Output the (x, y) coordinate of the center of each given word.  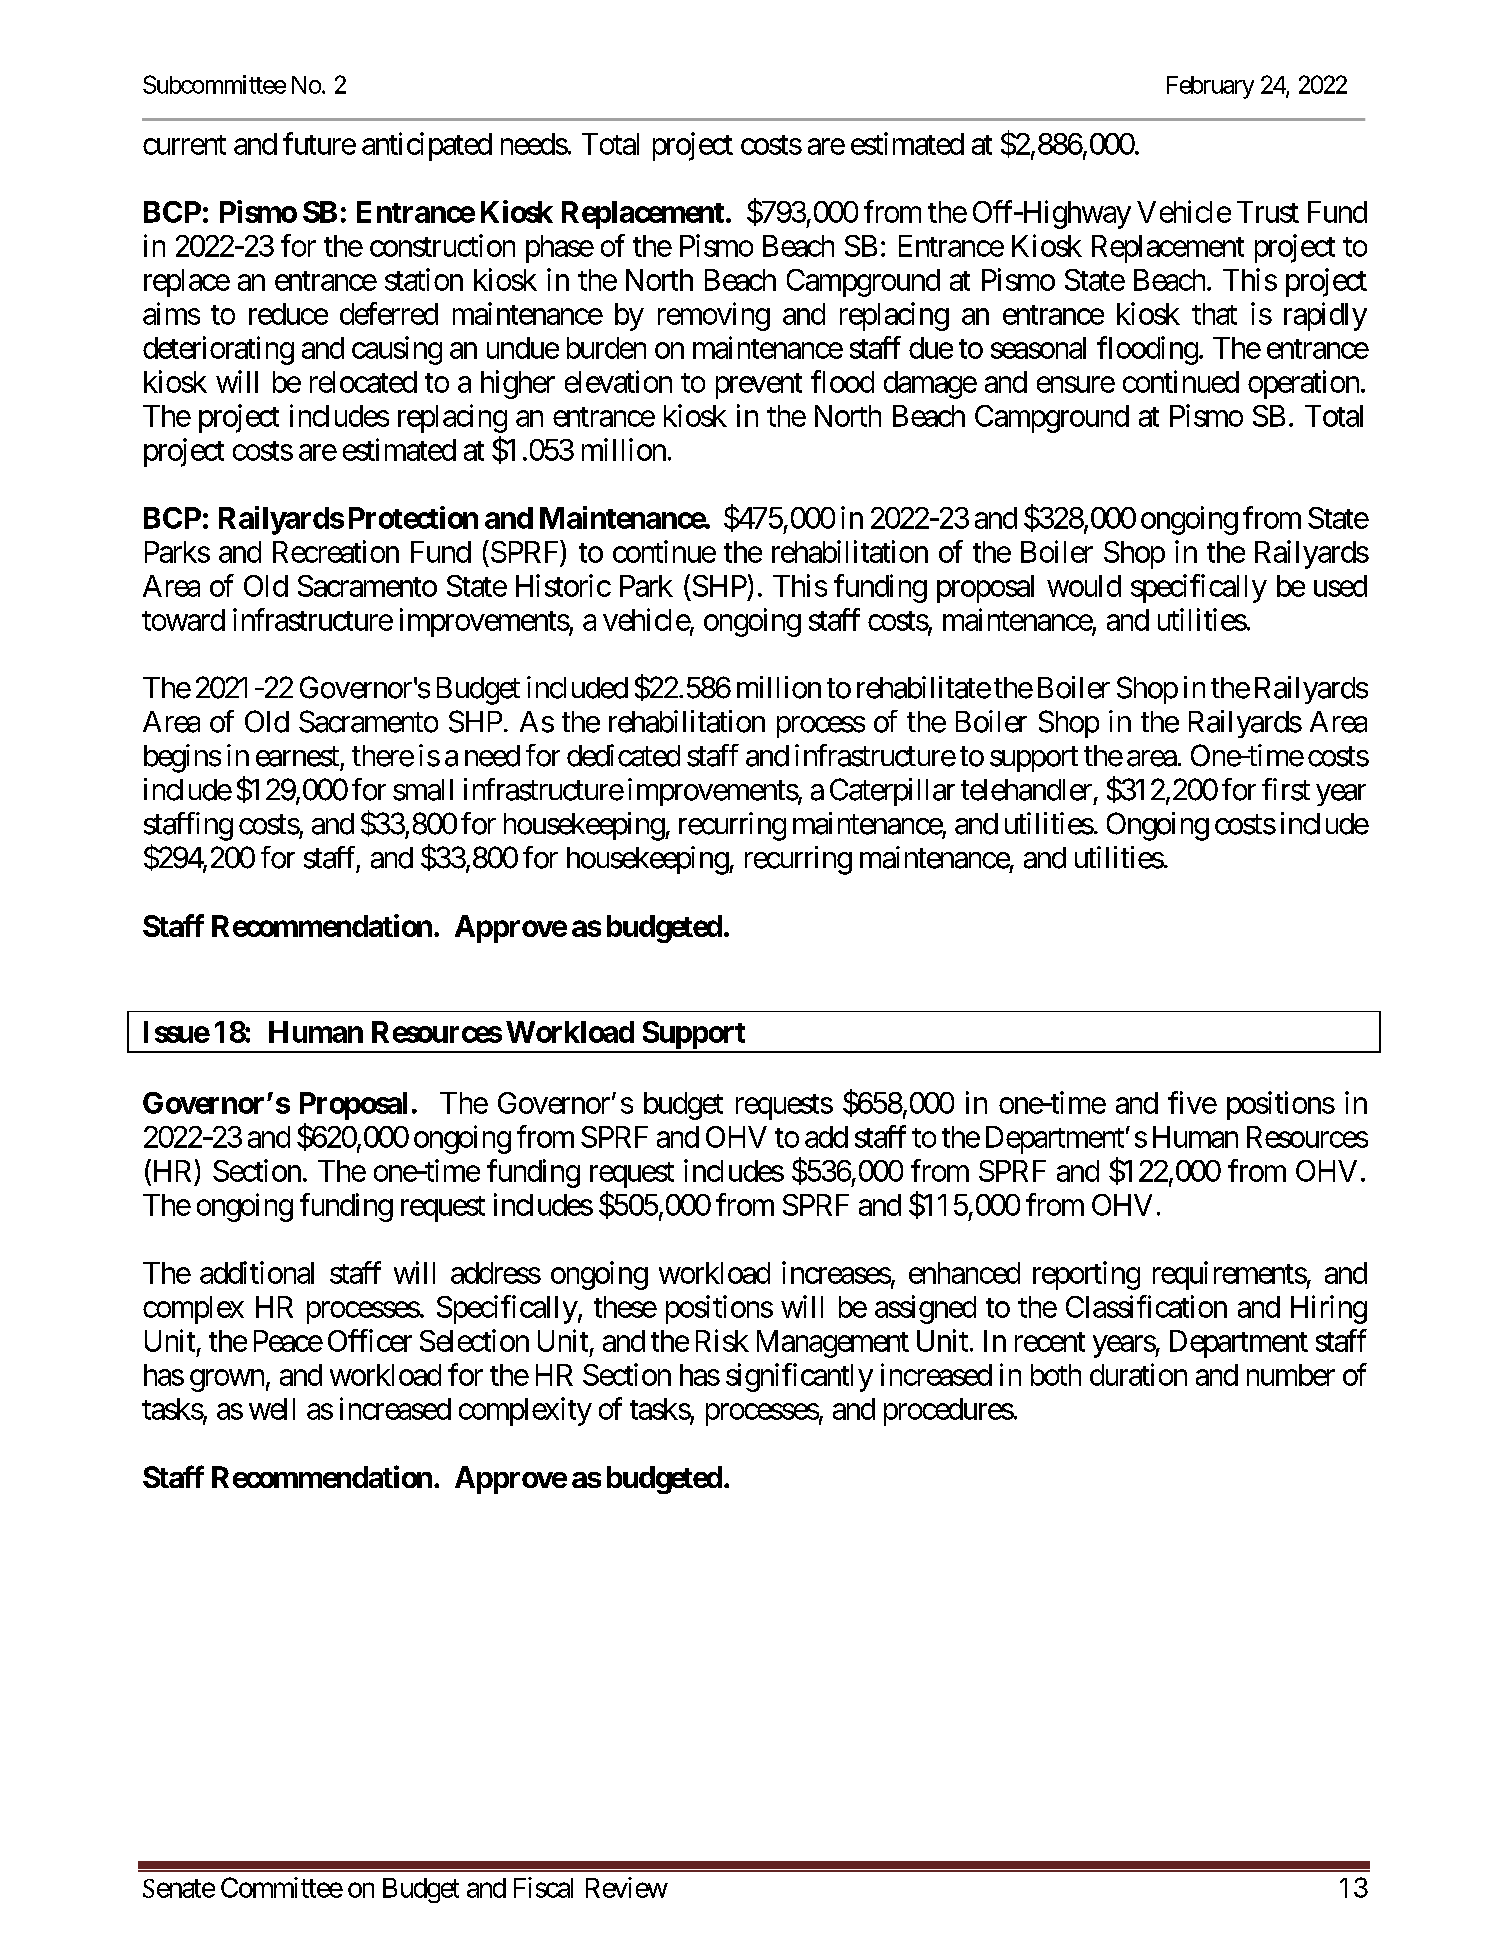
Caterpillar (892, 792)
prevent (759, 386)
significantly (799, 1377)
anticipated (427, 146)
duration (1138, 1374)
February (1210, 87)
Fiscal (543, 1887)
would (1084, 586)
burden (606, 348)
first (1286, 789)
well (272, 1409)
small (423, 790)
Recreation (336, 551)
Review (627, 1887)
